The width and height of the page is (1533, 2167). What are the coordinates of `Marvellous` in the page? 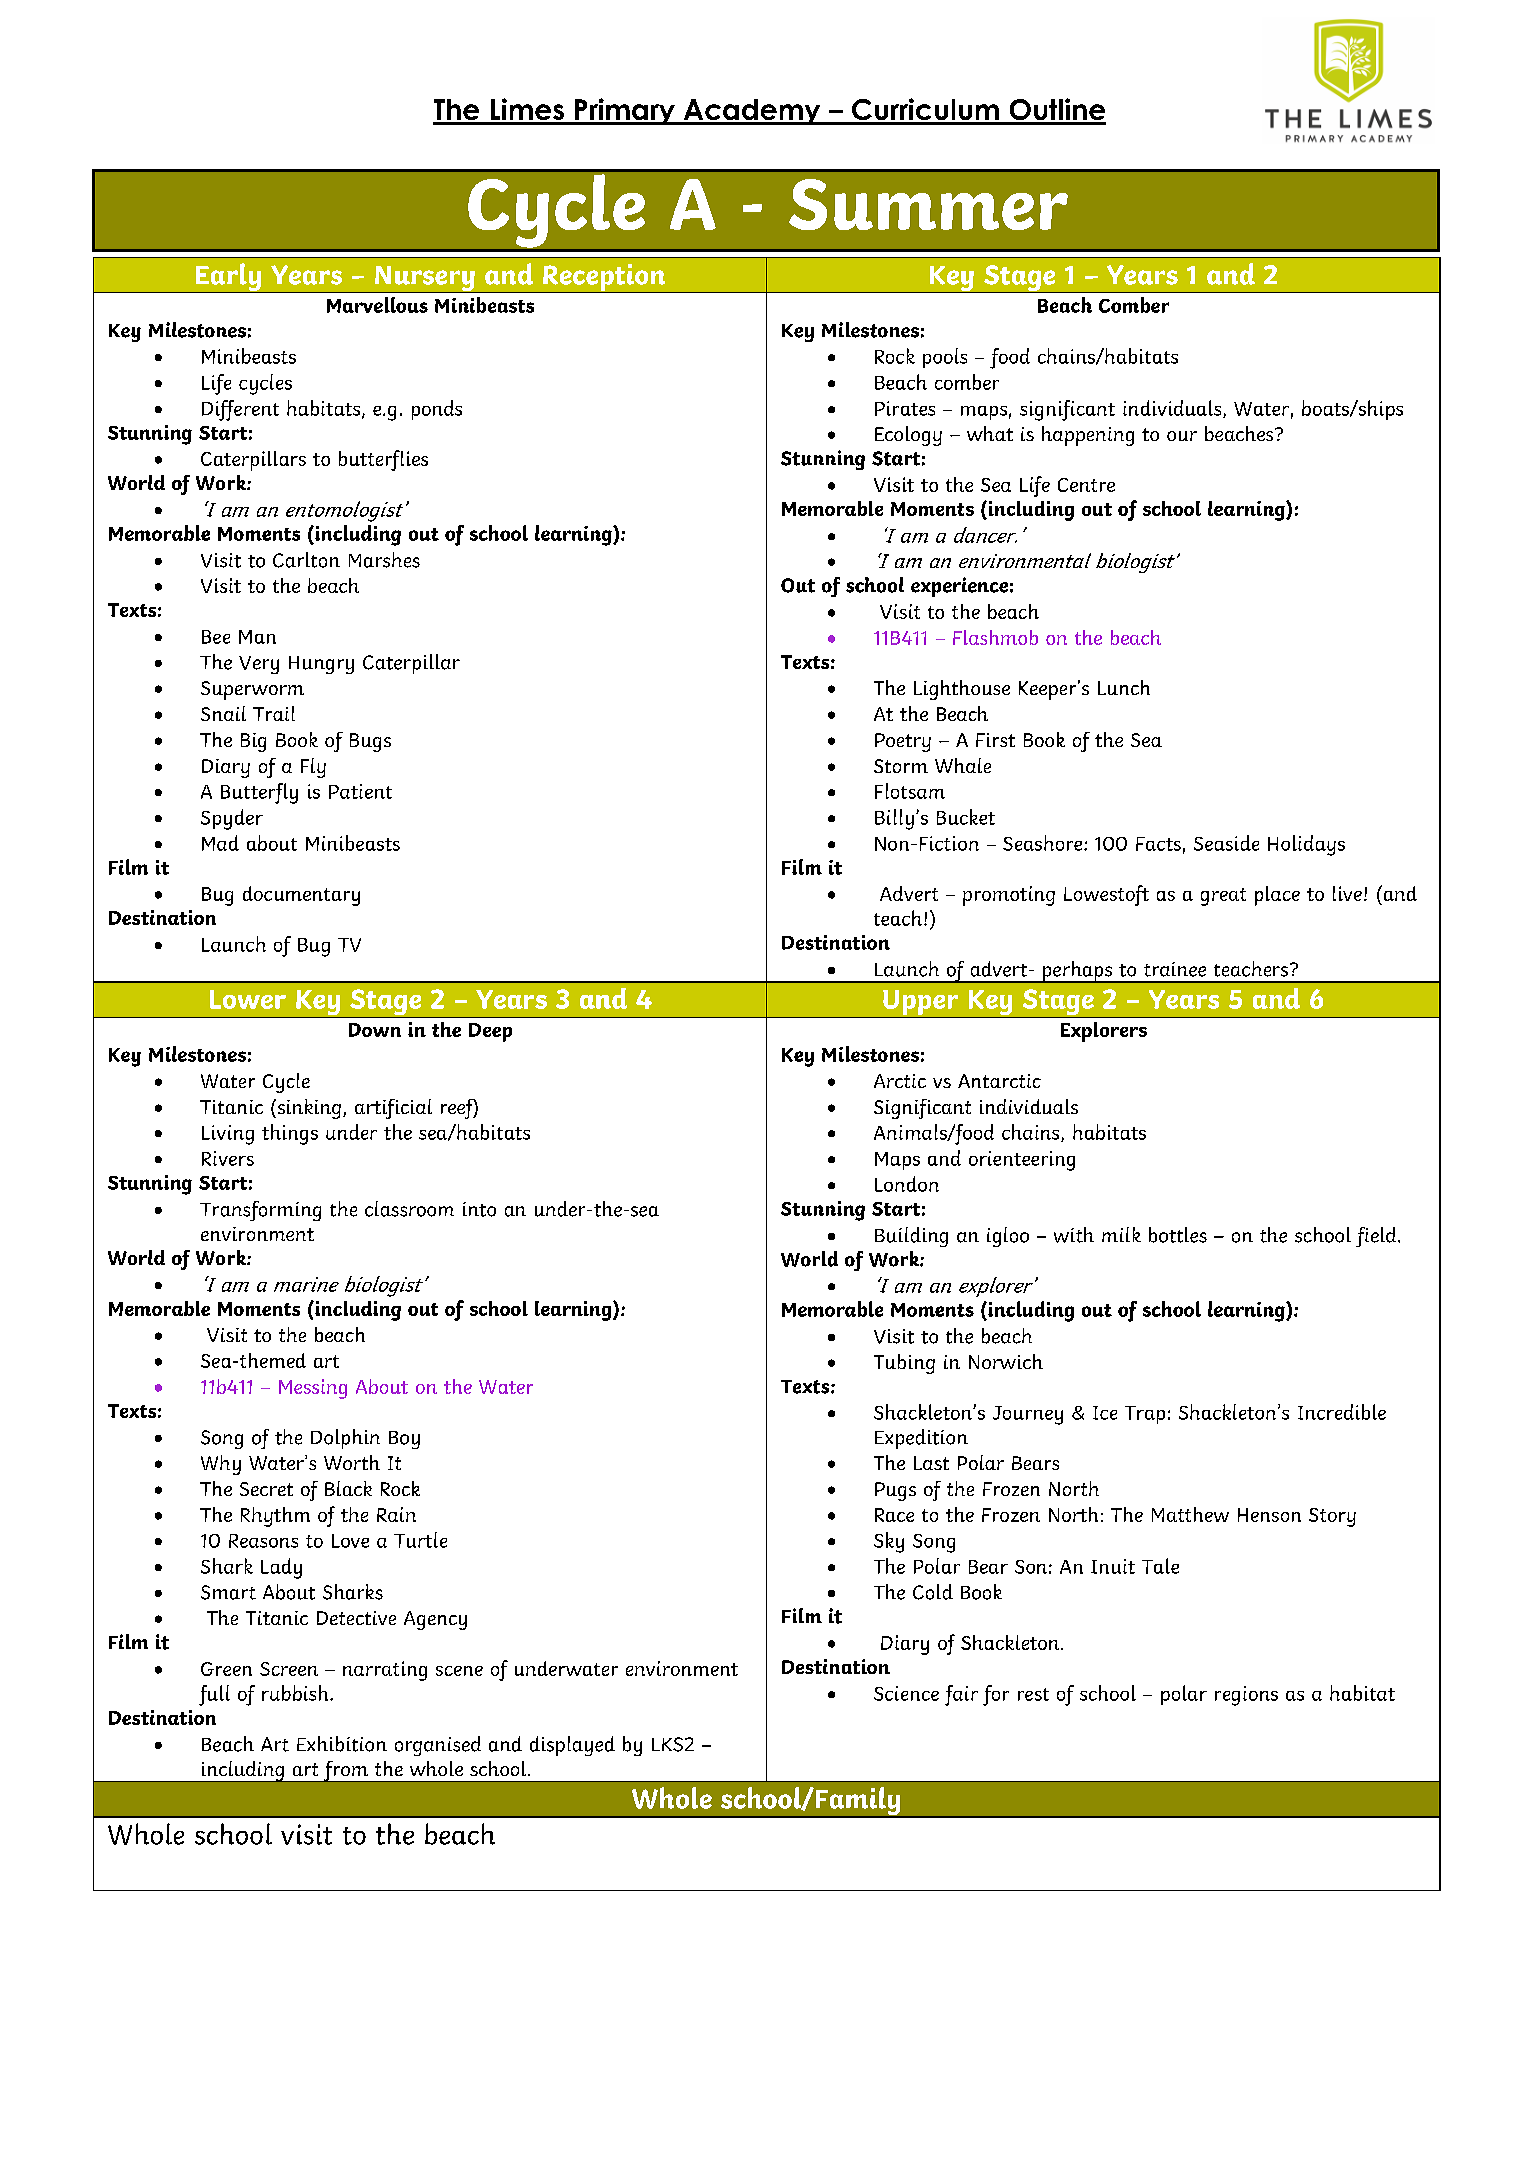 It's located at (377, 305).
